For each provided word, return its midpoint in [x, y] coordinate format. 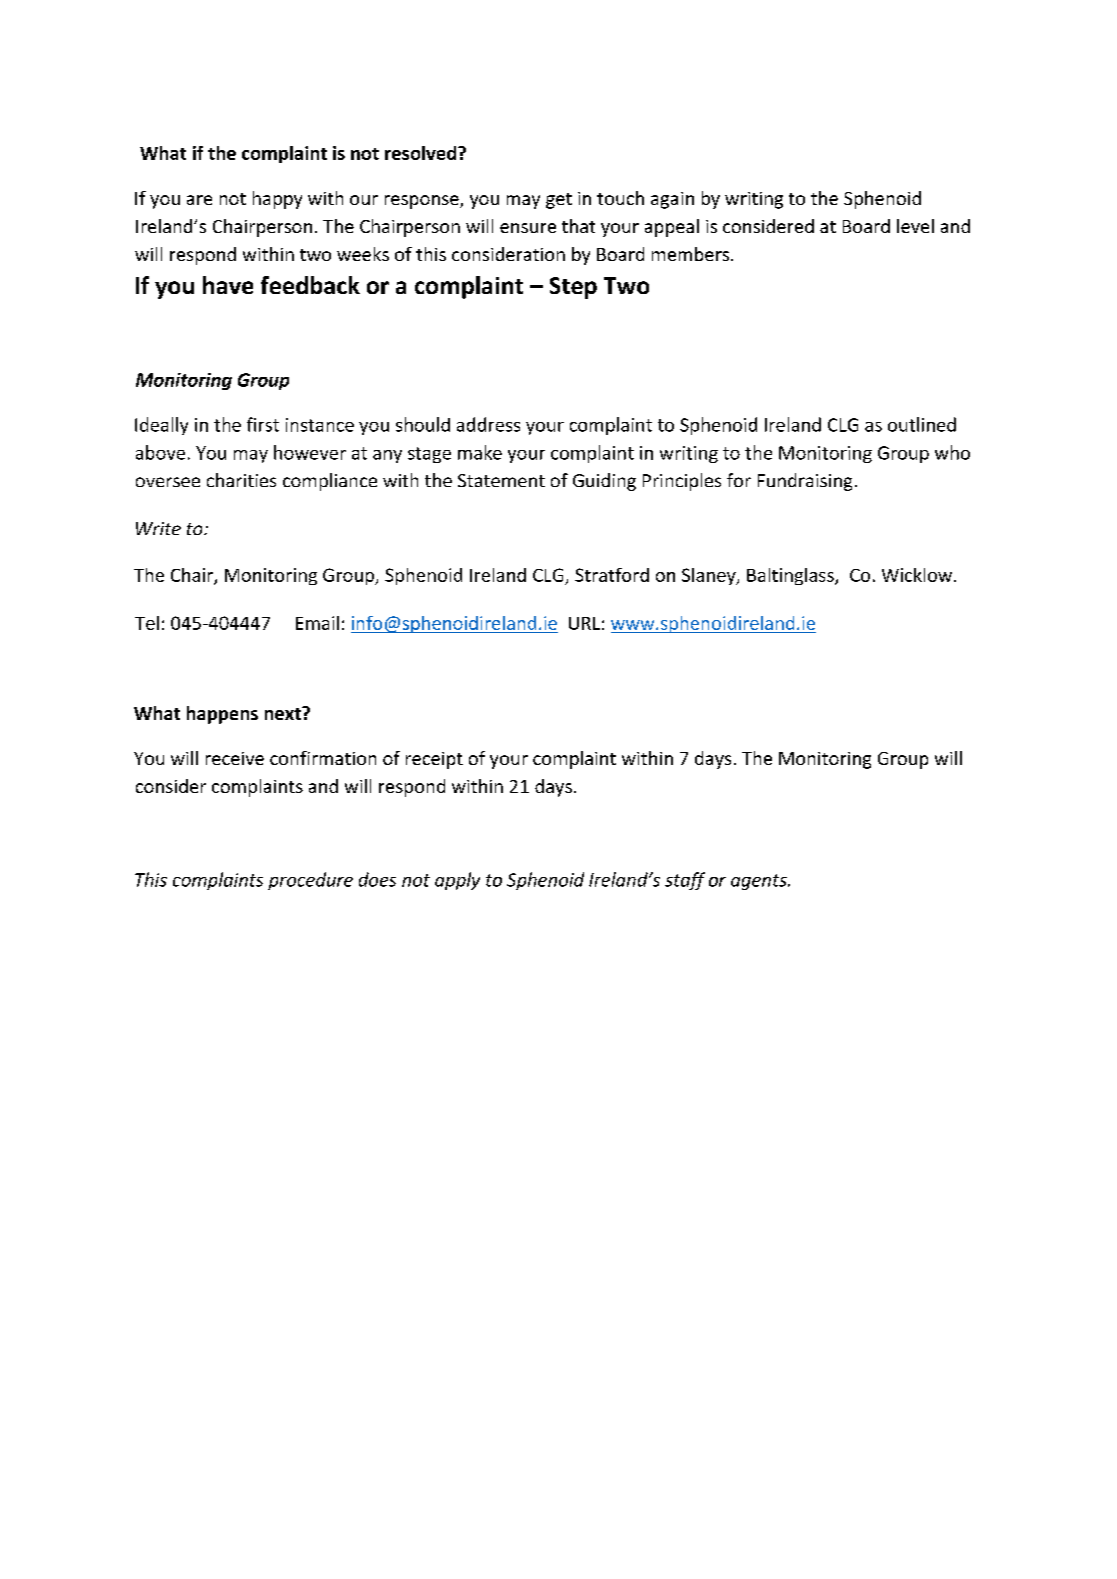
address [488, 424]
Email [317, 623]
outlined [922, 424]
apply [457, 881]
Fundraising [805, 482]
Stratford [612, 575]
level [915, 226]
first [263, 424]
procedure [310, 881]
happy [277, 200]
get [559, 201]
